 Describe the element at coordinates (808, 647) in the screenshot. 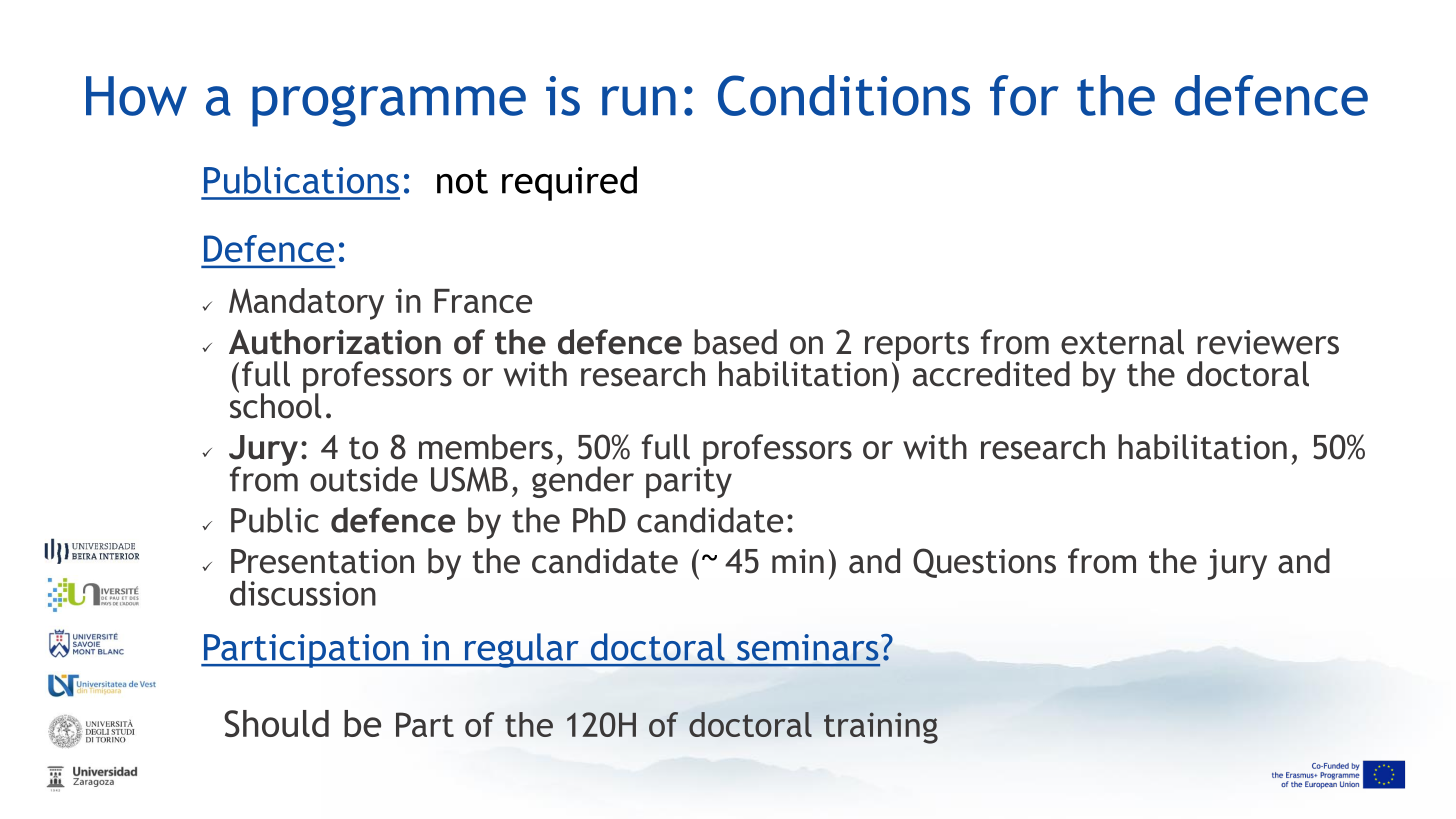

I see `seminars` at that location.
